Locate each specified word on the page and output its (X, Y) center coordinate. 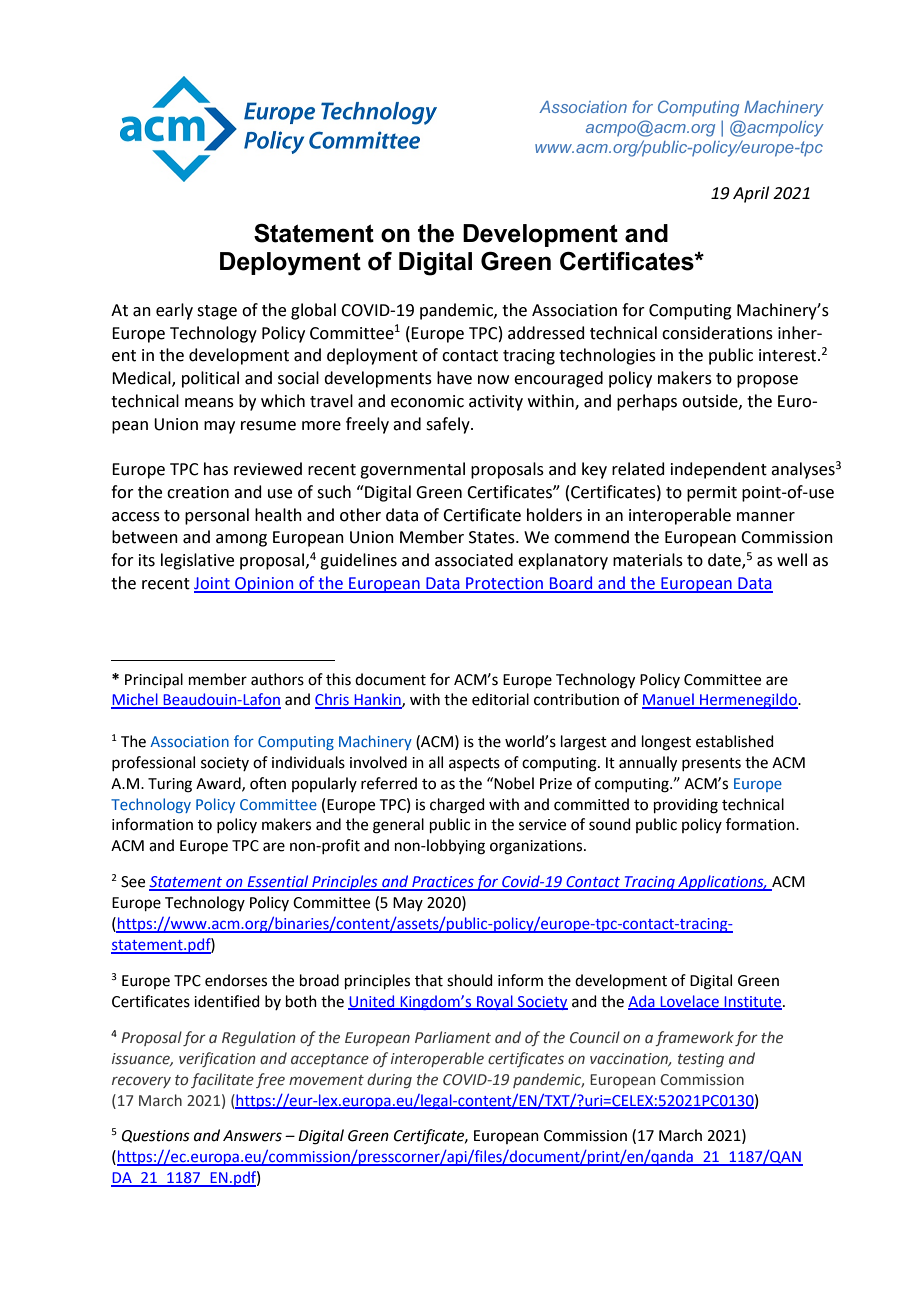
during (389, 1080)
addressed (546, 333)
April (751, 194)
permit (712, 494)
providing (686, 806)
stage (217, 312)
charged (457, 806)
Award (219, 784)
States (493, 537)
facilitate (222, 1080)
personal (217, 516)
